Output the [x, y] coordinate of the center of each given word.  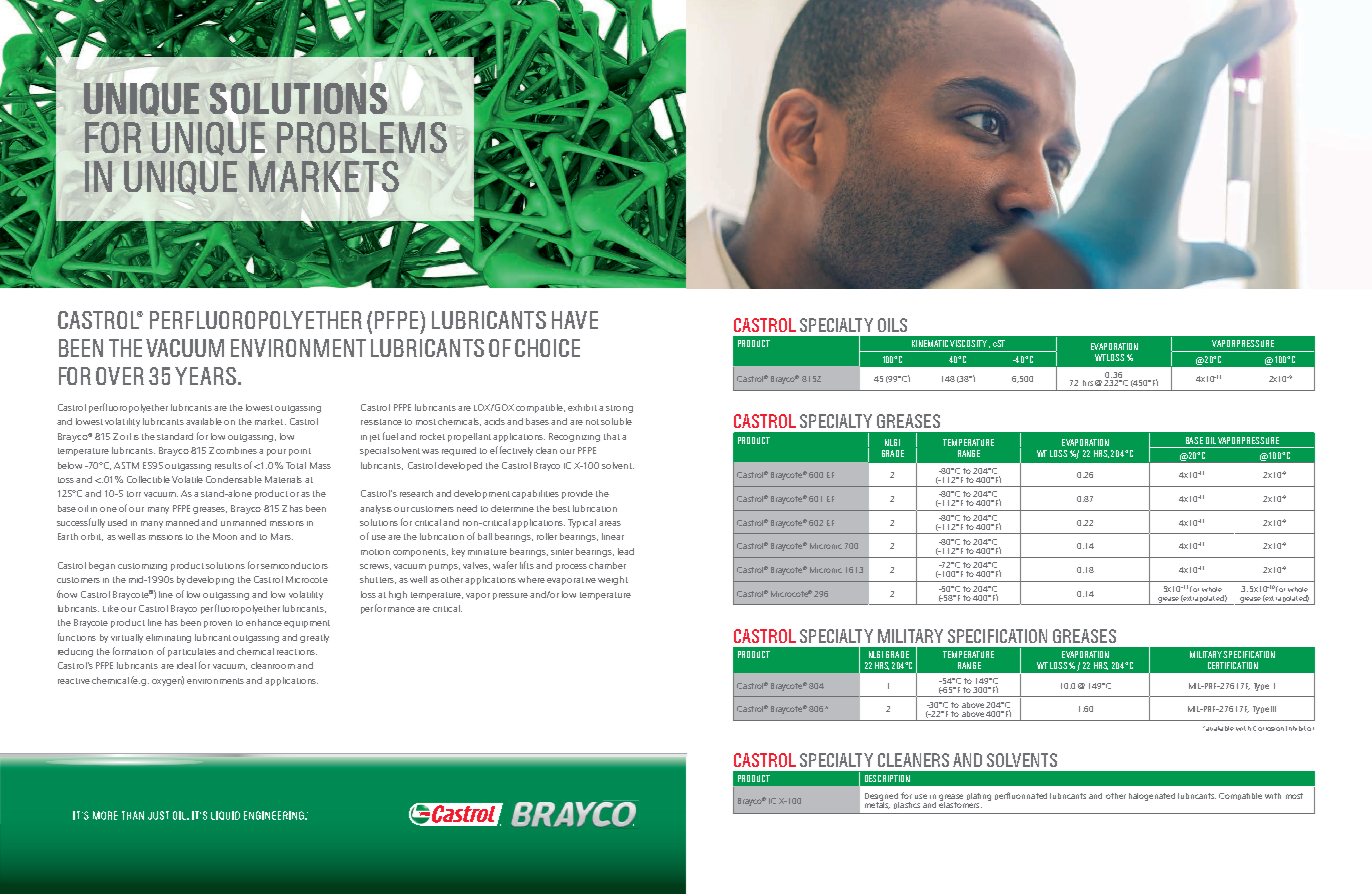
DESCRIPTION [887, 778]
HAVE [575, 320]
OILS [892, 325]
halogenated [1152, 797]
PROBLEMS [362, 137]
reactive [74, 681]
